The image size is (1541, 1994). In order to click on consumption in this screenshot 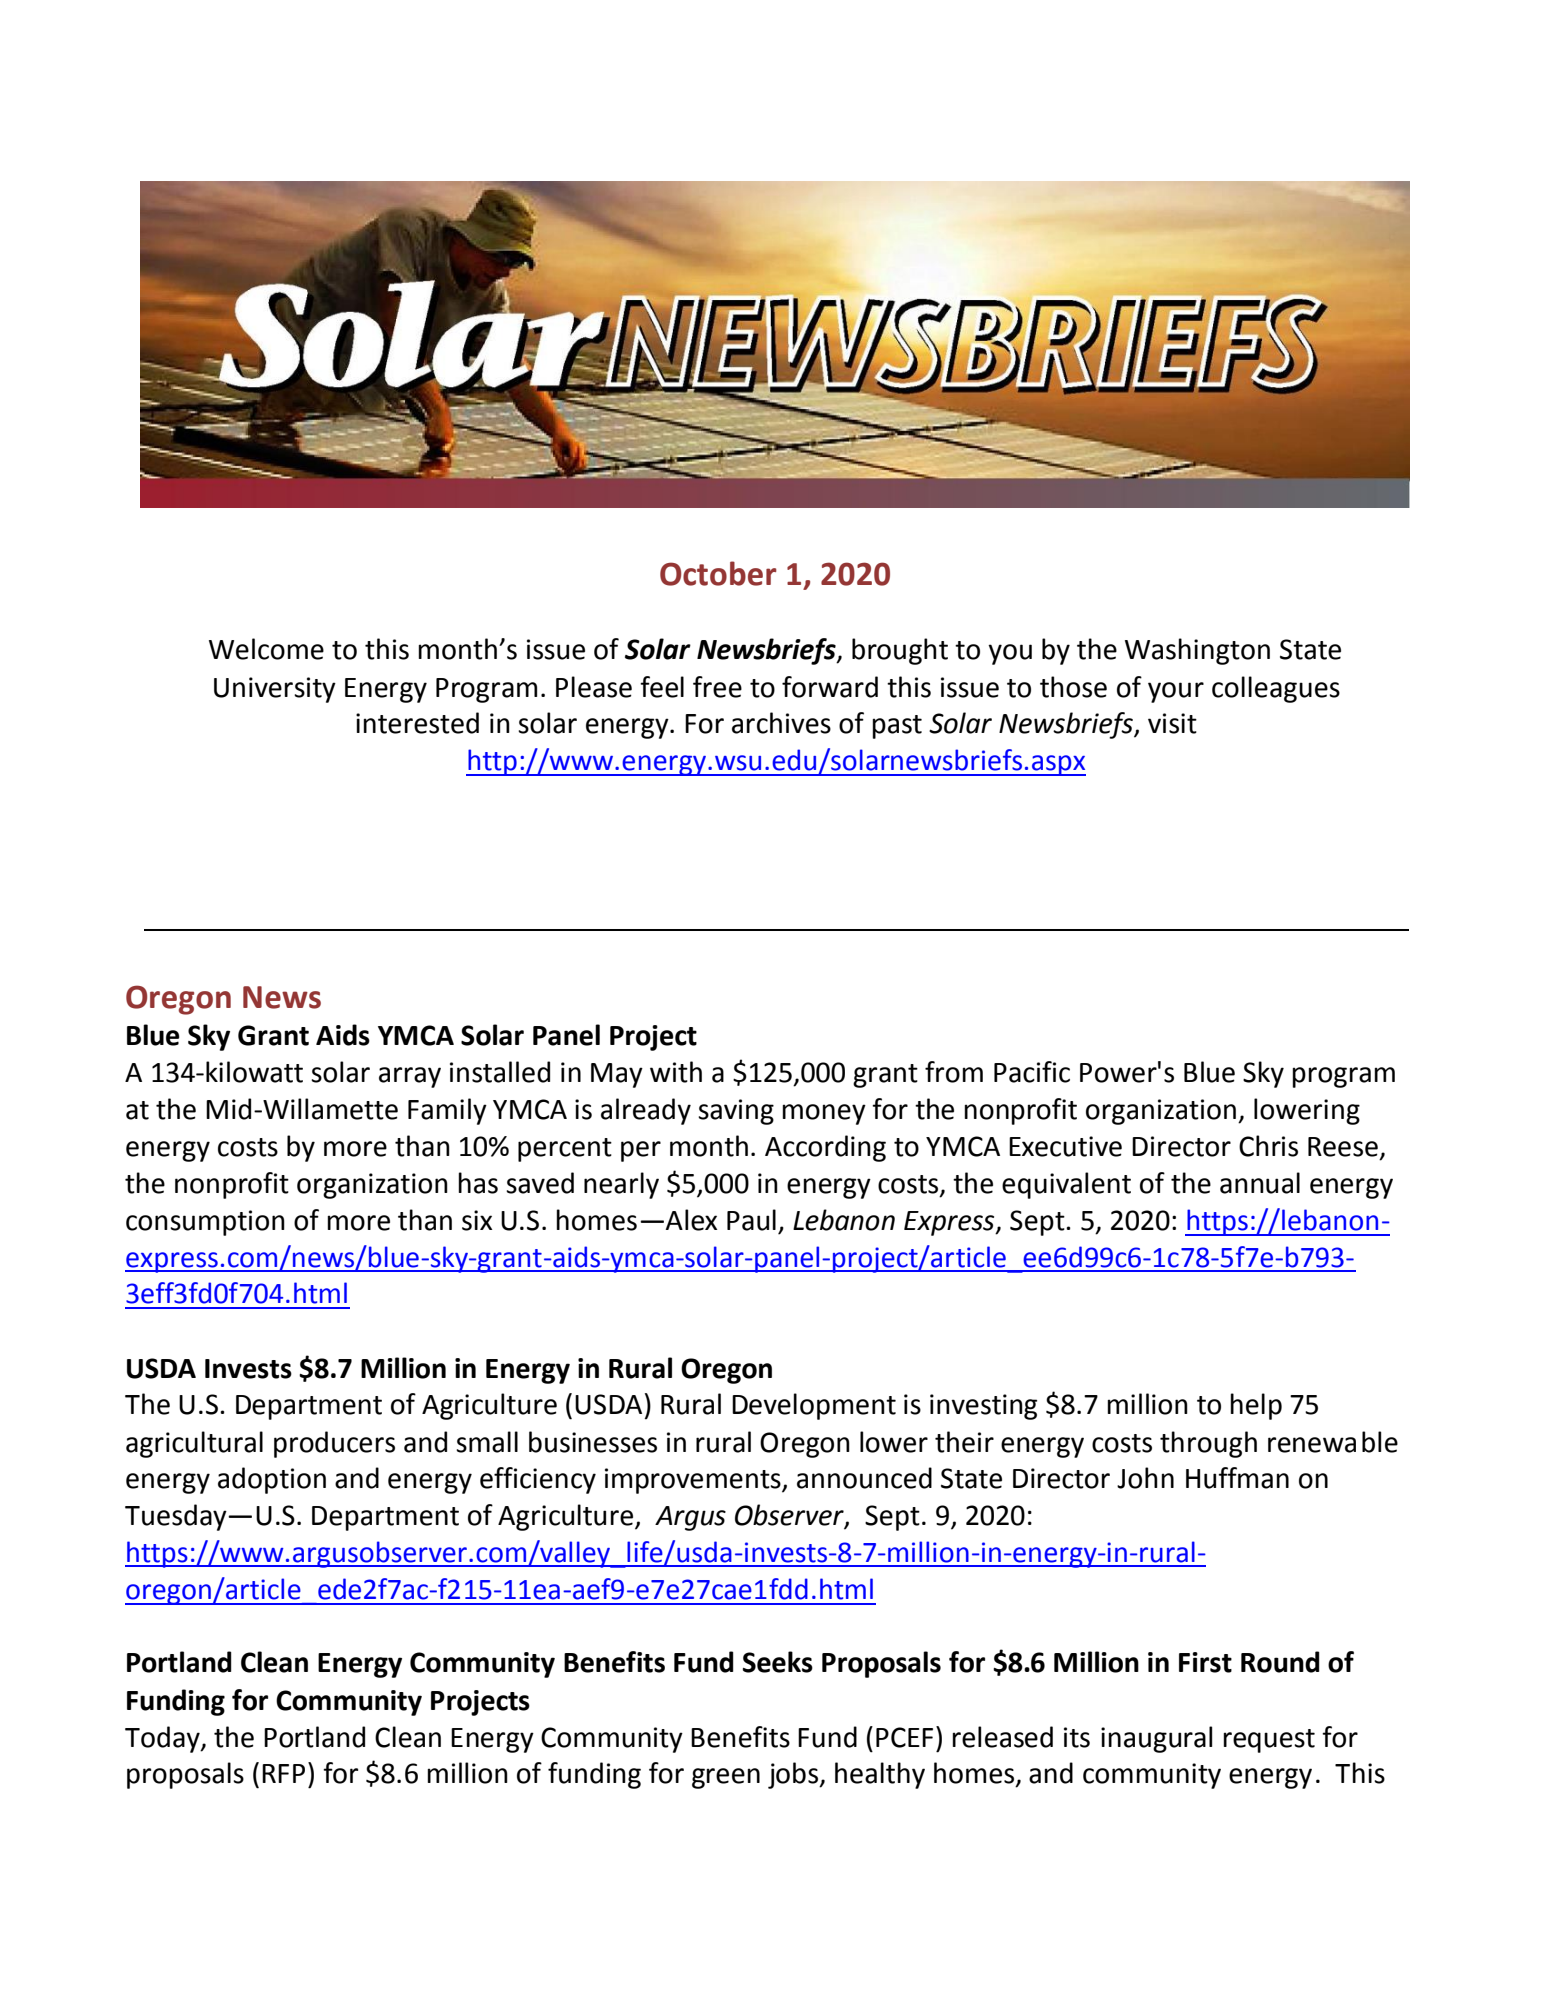, I will do `click(205, 1223)`.
